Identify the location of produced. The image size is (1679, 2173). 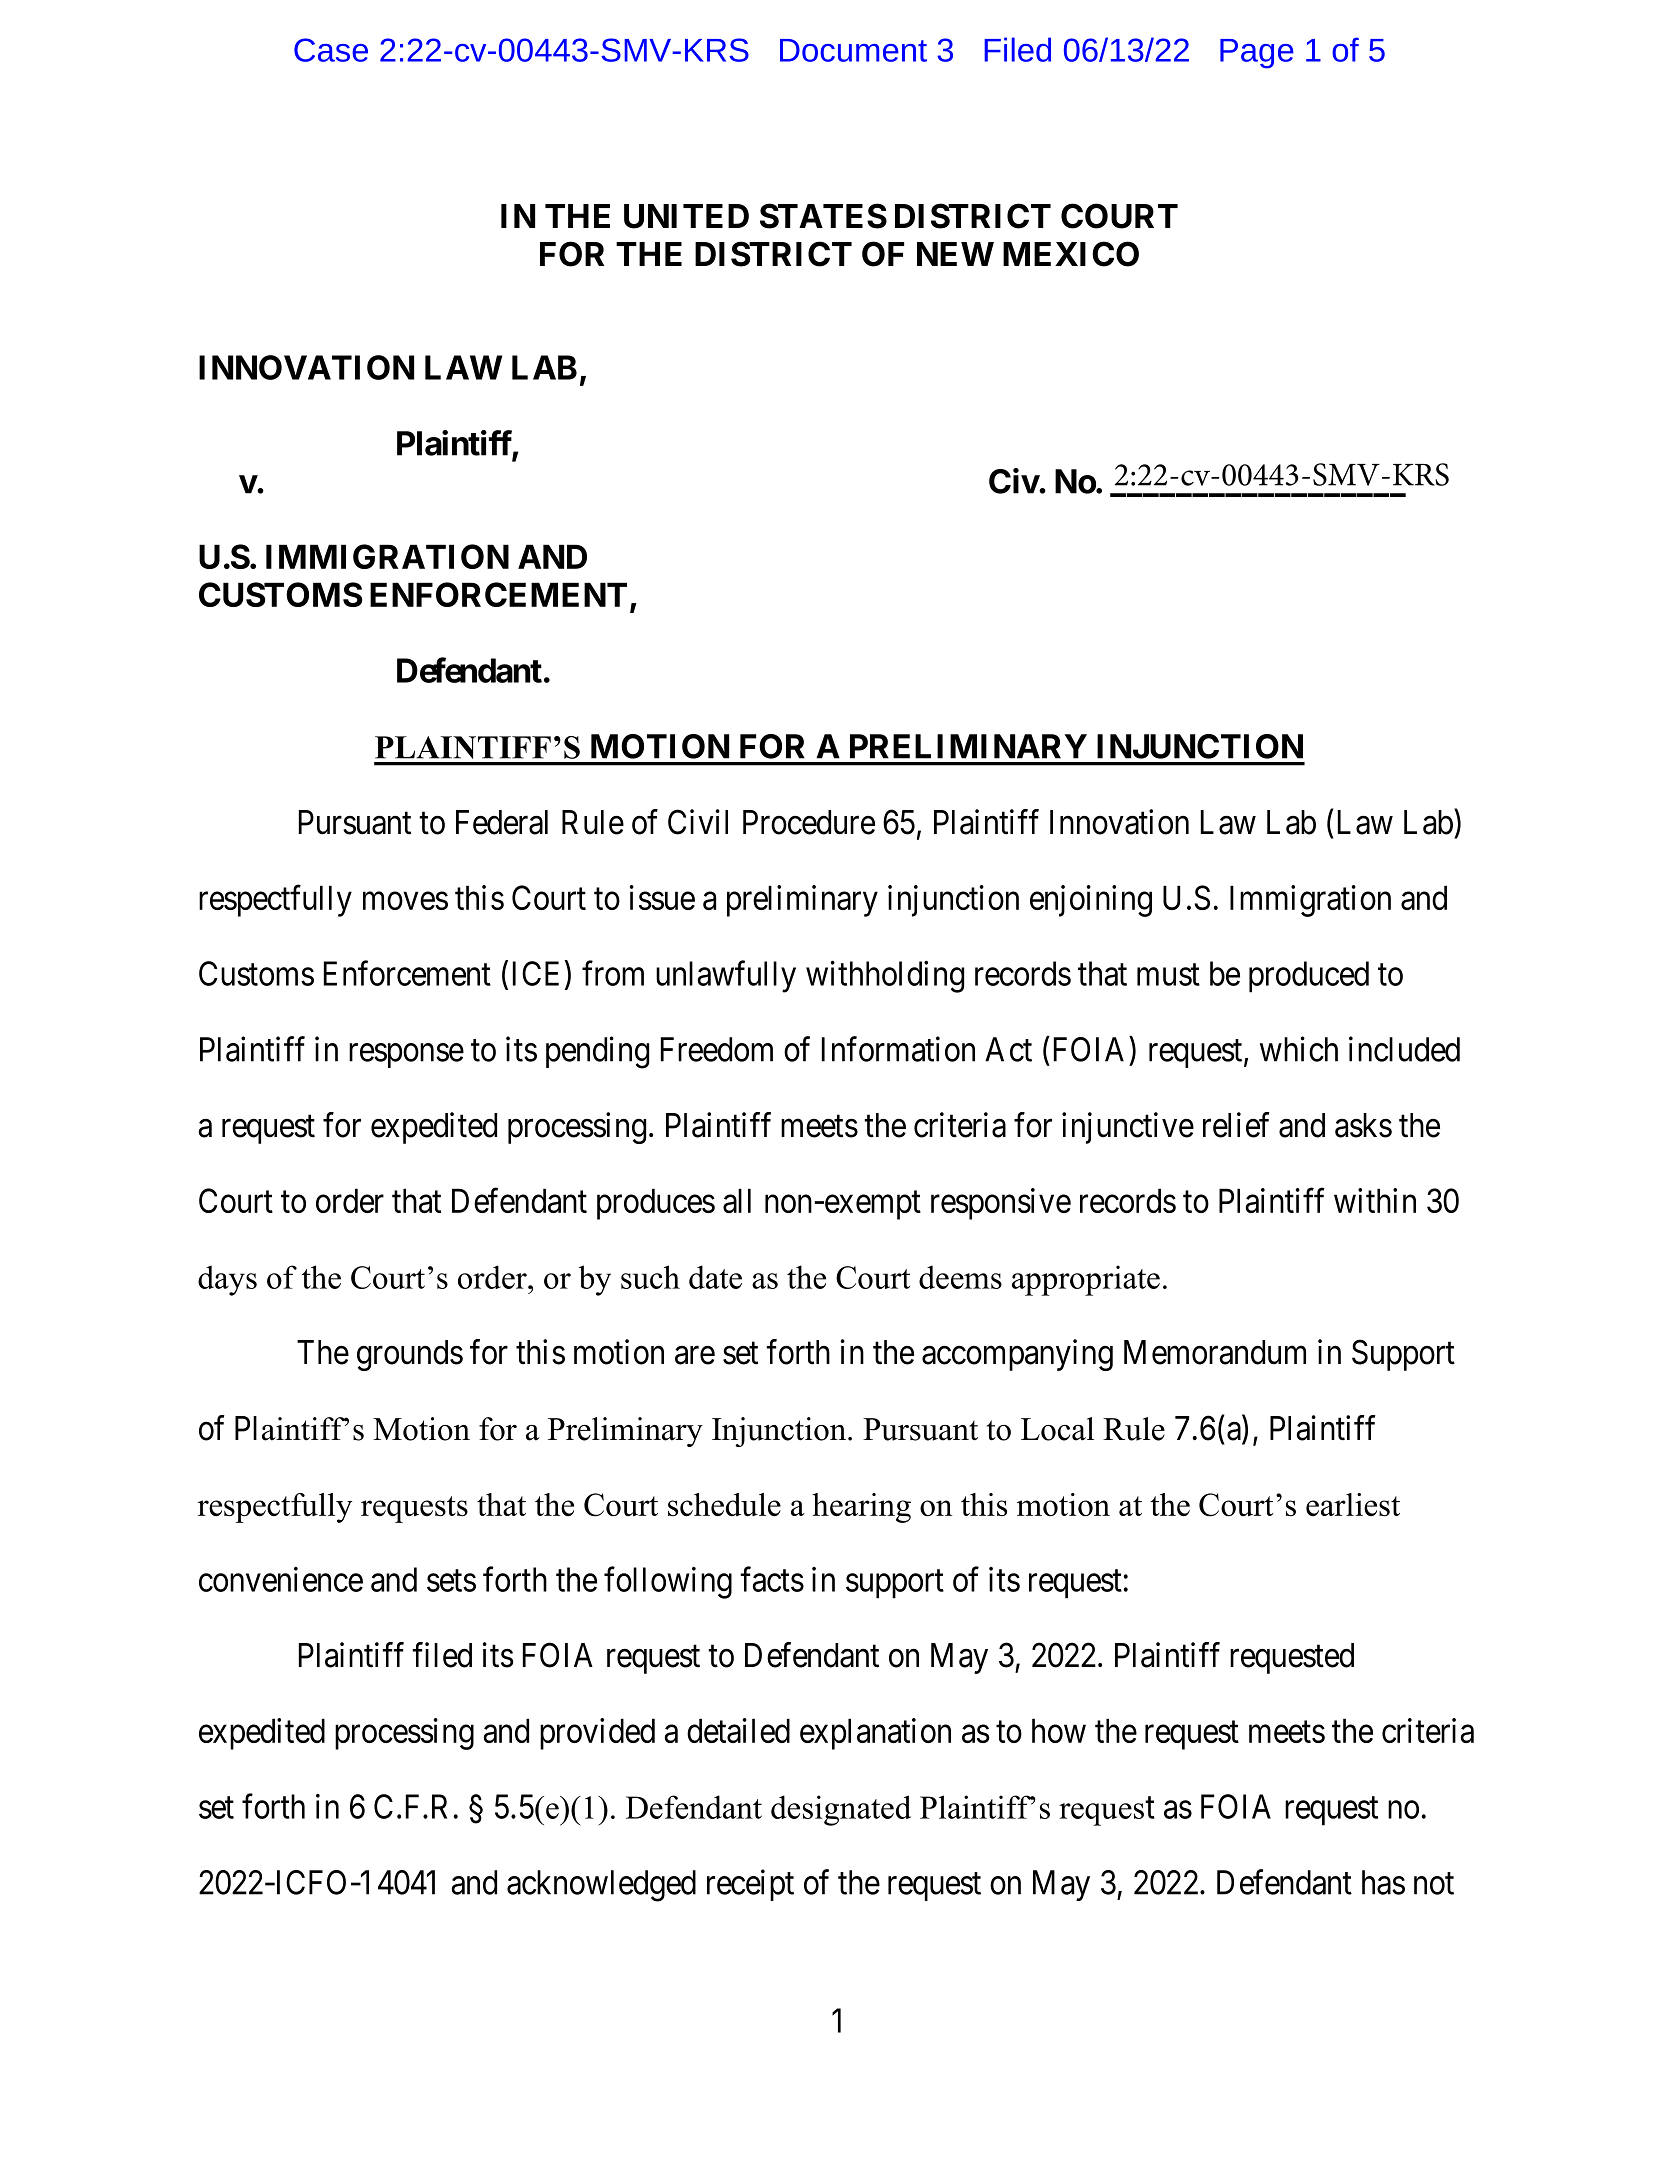
(1309, 977).
